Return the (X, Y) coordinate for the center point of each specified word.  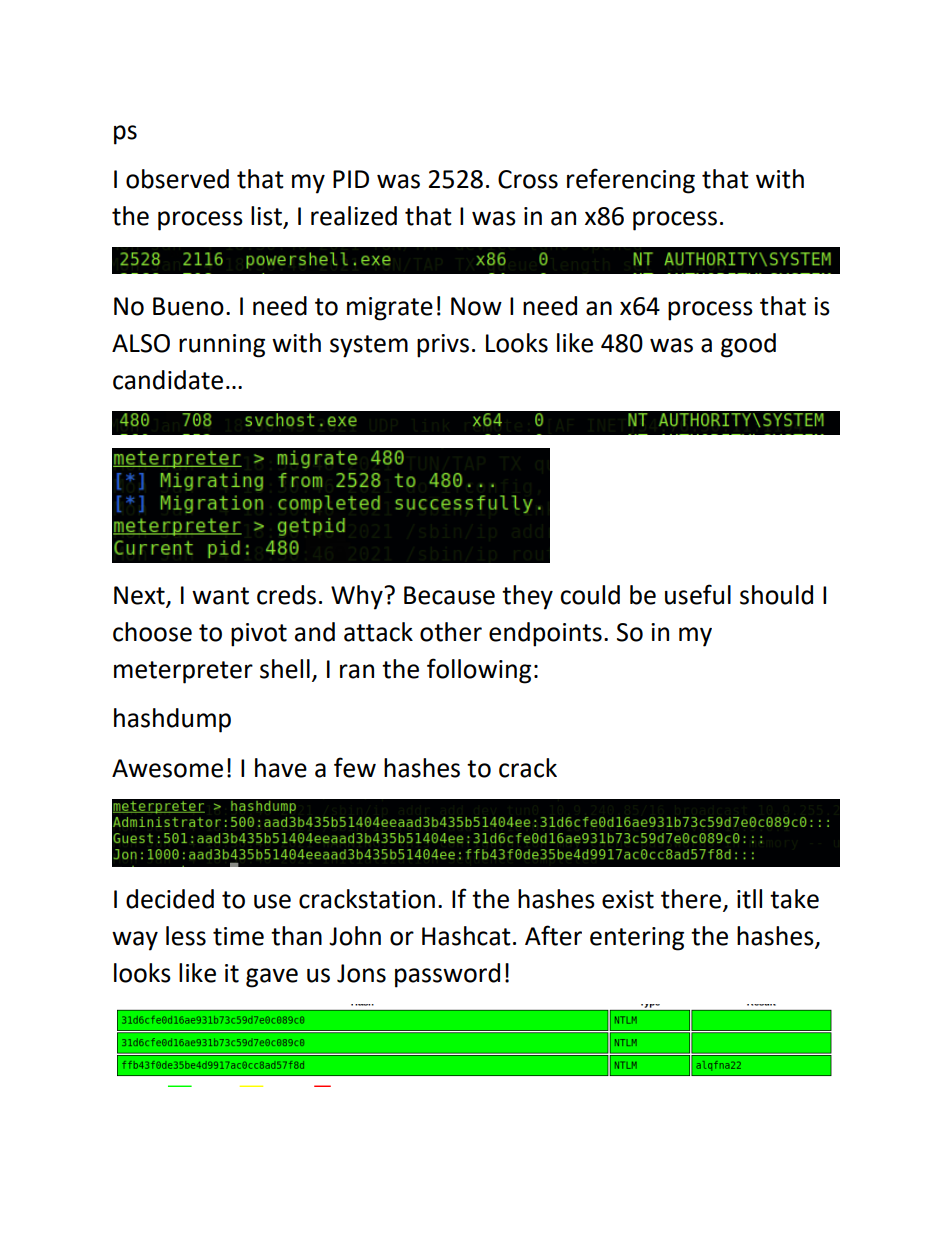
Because (449, 595)
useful (698, 594)
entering (637, 939)
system (369, 346)
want (220, 596)
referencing (631, 181)
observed (177, 179)
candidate (168, 380)
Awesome (167, 768)
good (748, 345)
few (355, 767)
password (447, 975)
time (238, 936)
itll (749, 899)
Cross (528, 179)
